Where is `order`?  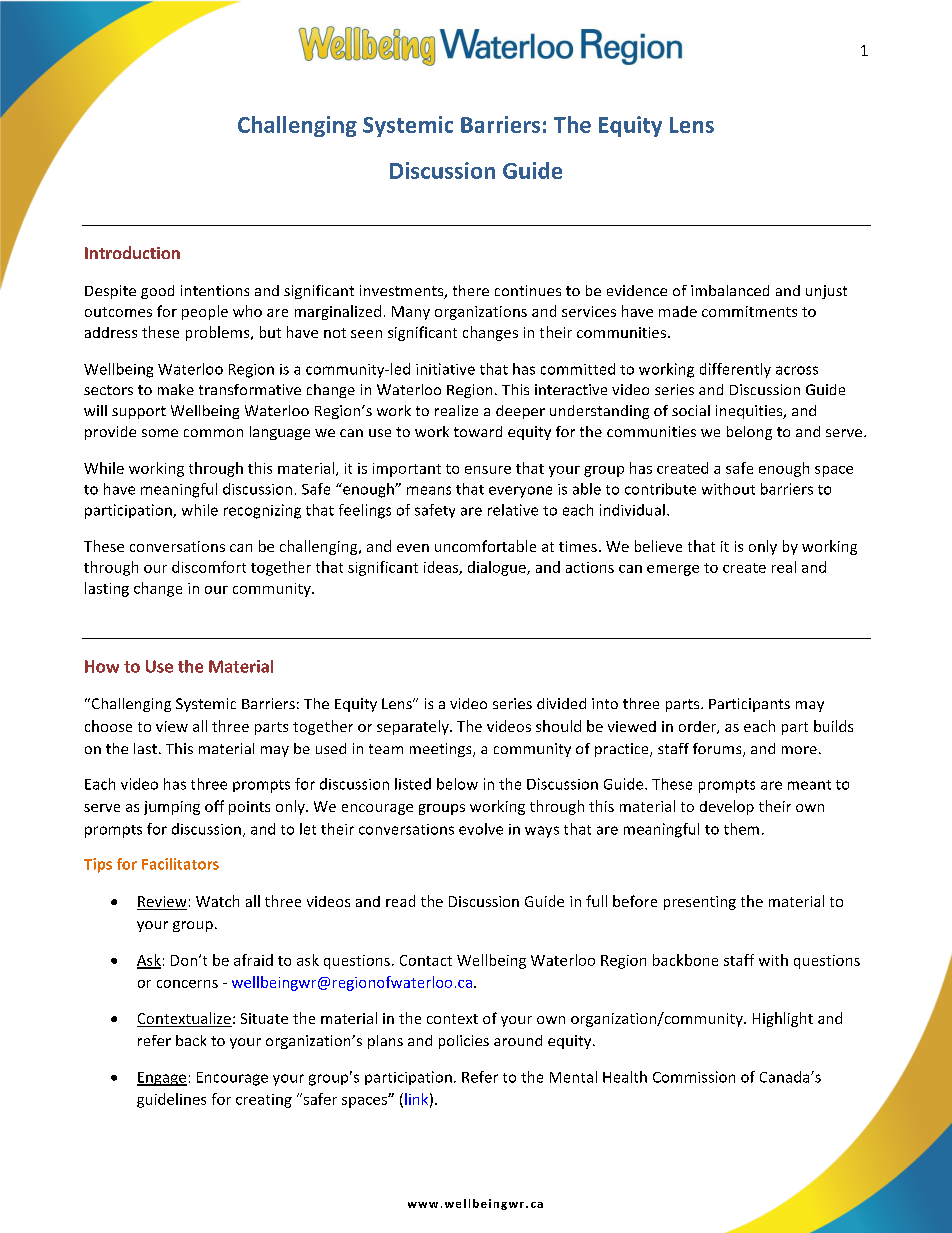 order is located at coordinates (698, 727).
